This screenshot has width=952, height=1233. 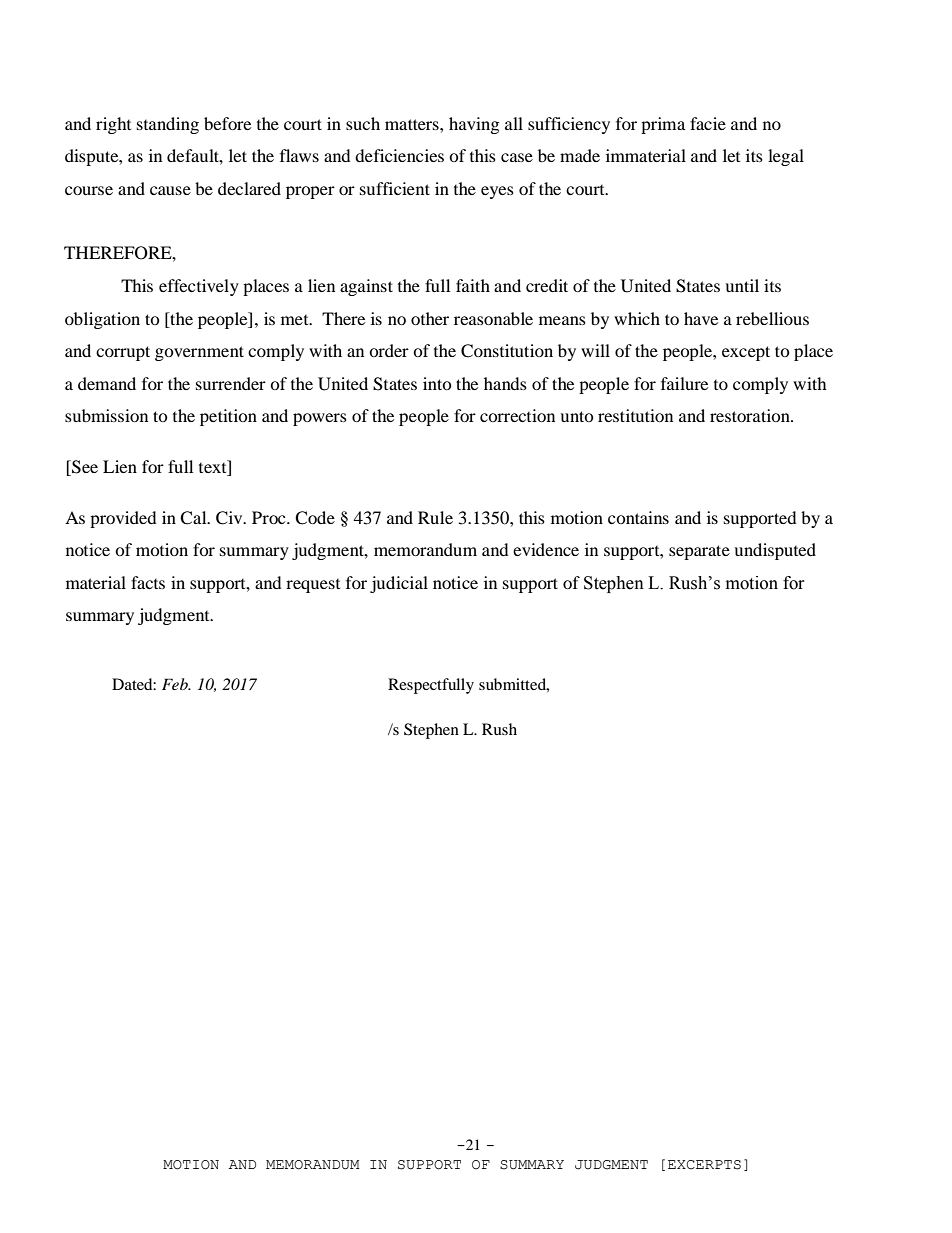 I want to click on matters, so click(x=413, y=124).
